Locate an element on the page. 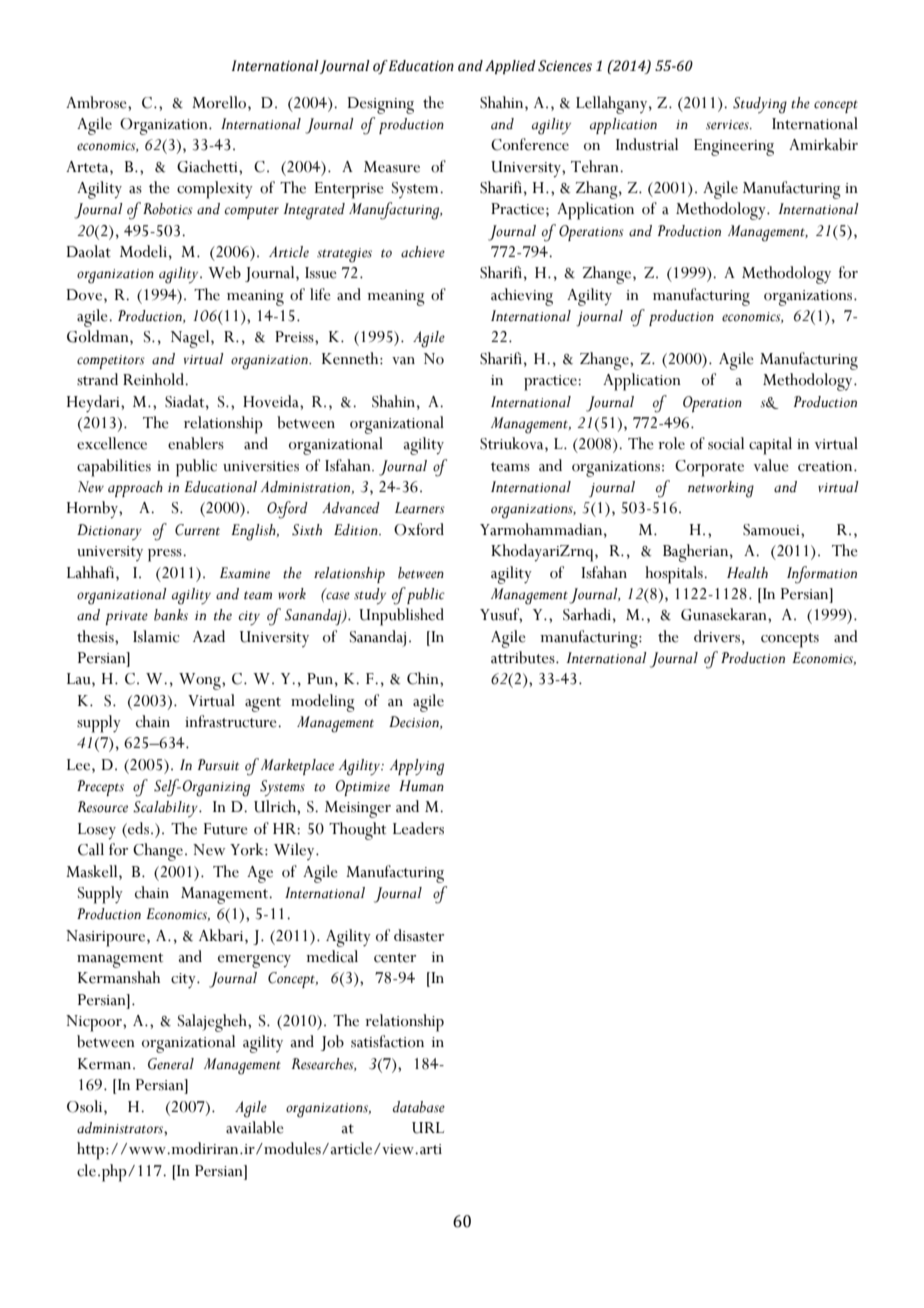 The width and height of the image is (924, 1308). Ambrose is located at coordinates (97, 102).
